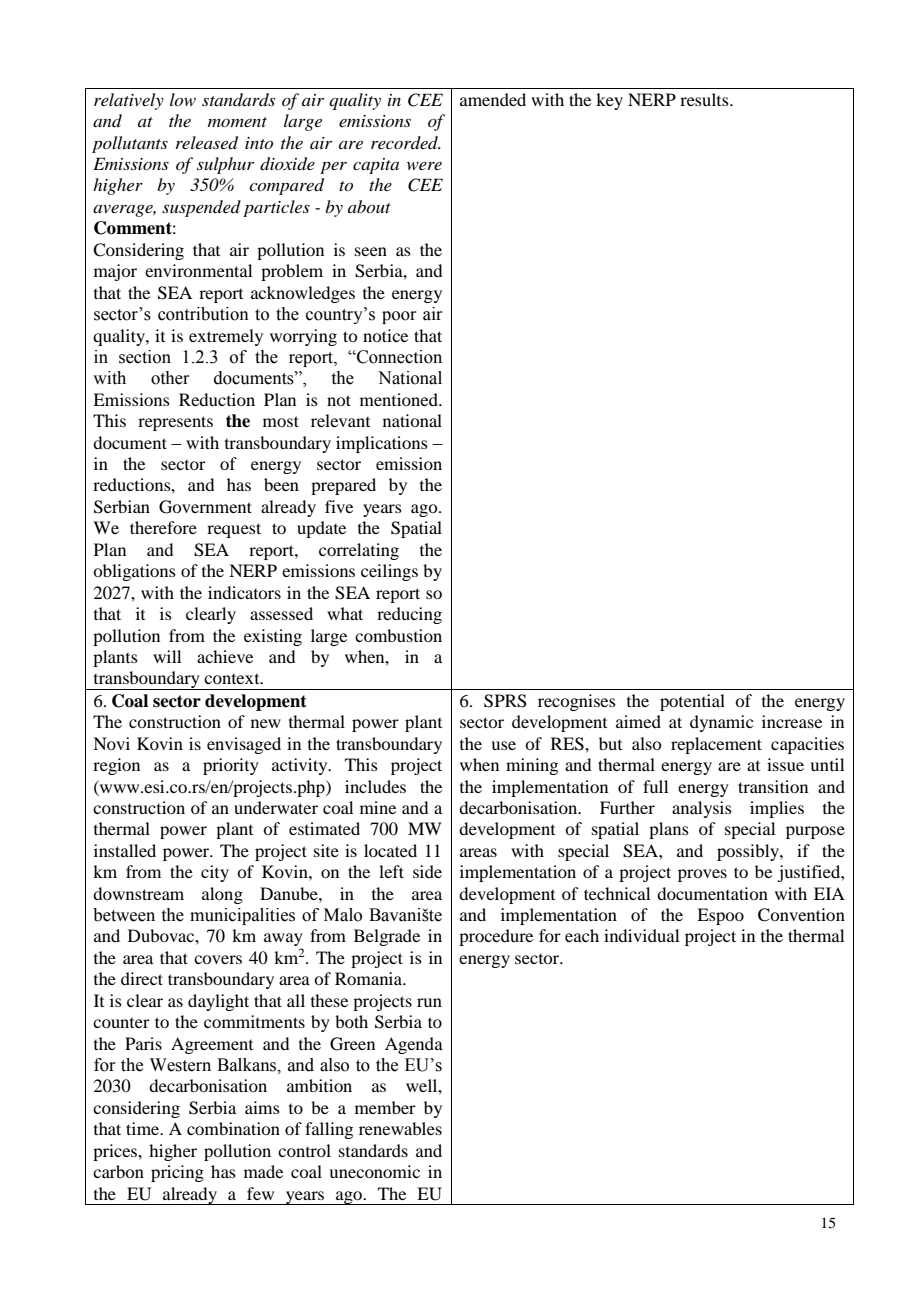 Image resolution: width=924 pixels, height=1308 pixels. I want to click on implications, so click(382, 444).
